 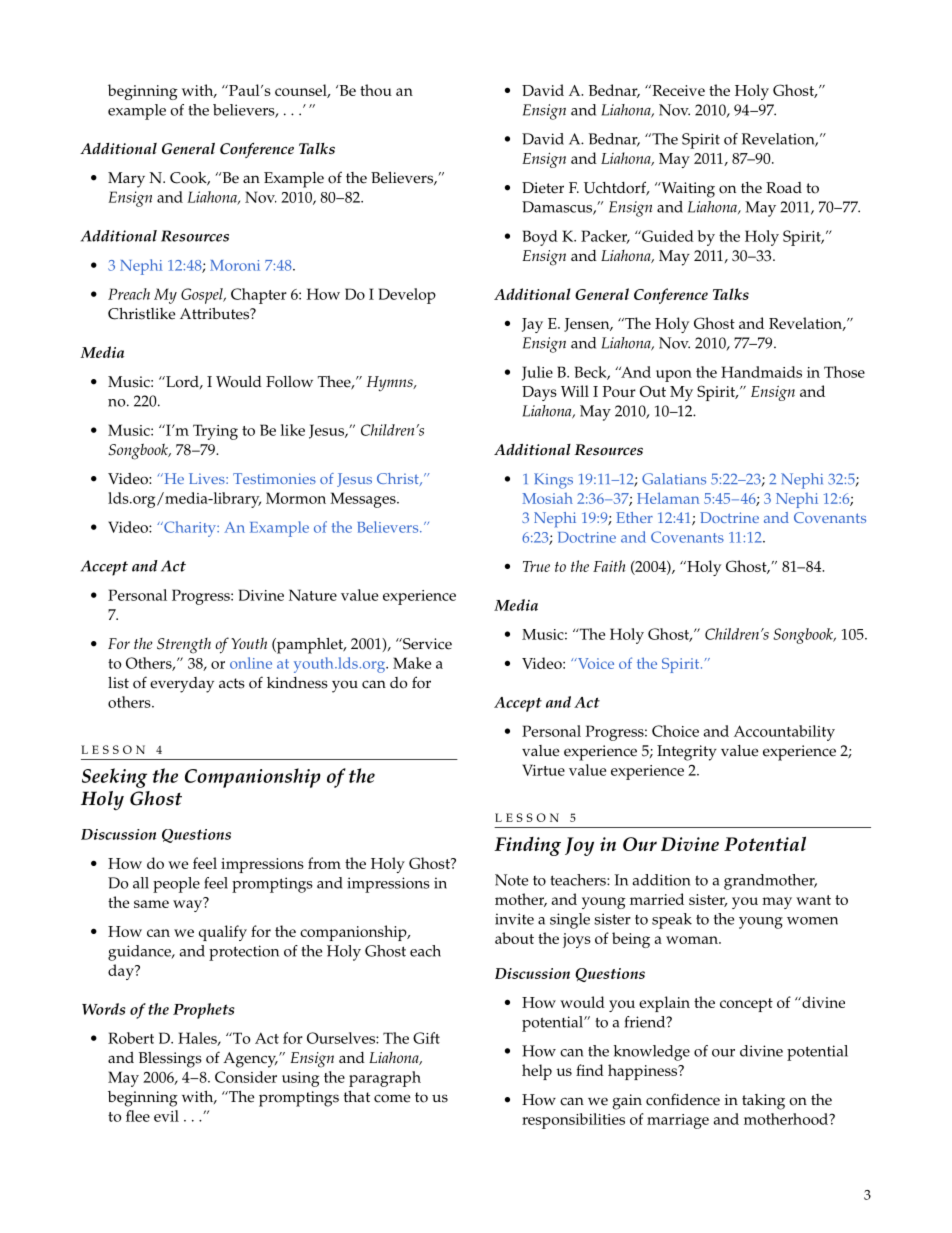 I want to click on help, so click(x=537, y=1072).
